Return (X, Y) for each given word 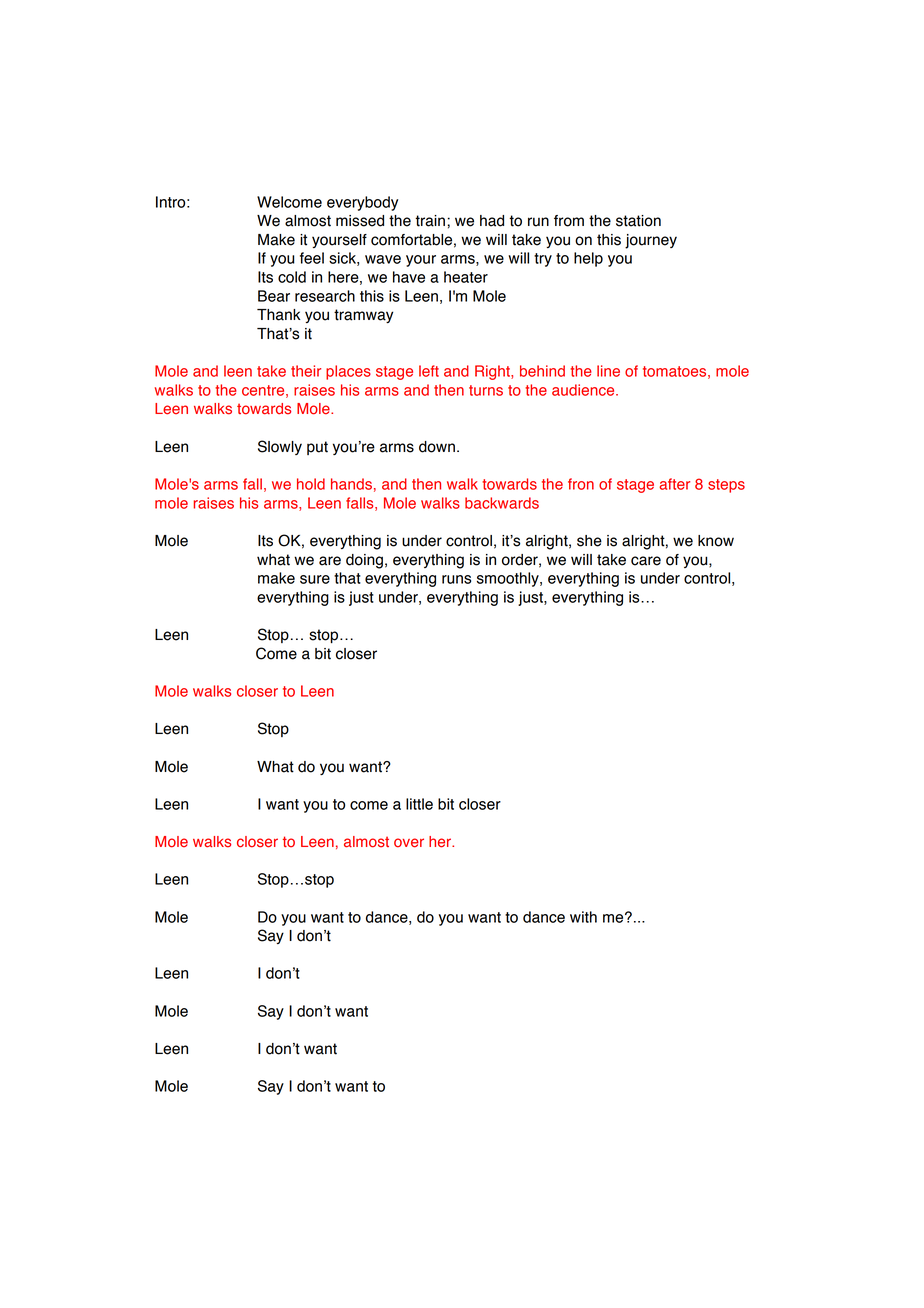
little (419, 804)
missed (360, 221)
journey (651, 241)
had (492, 221)
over (409, 843)
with (583, 917)
